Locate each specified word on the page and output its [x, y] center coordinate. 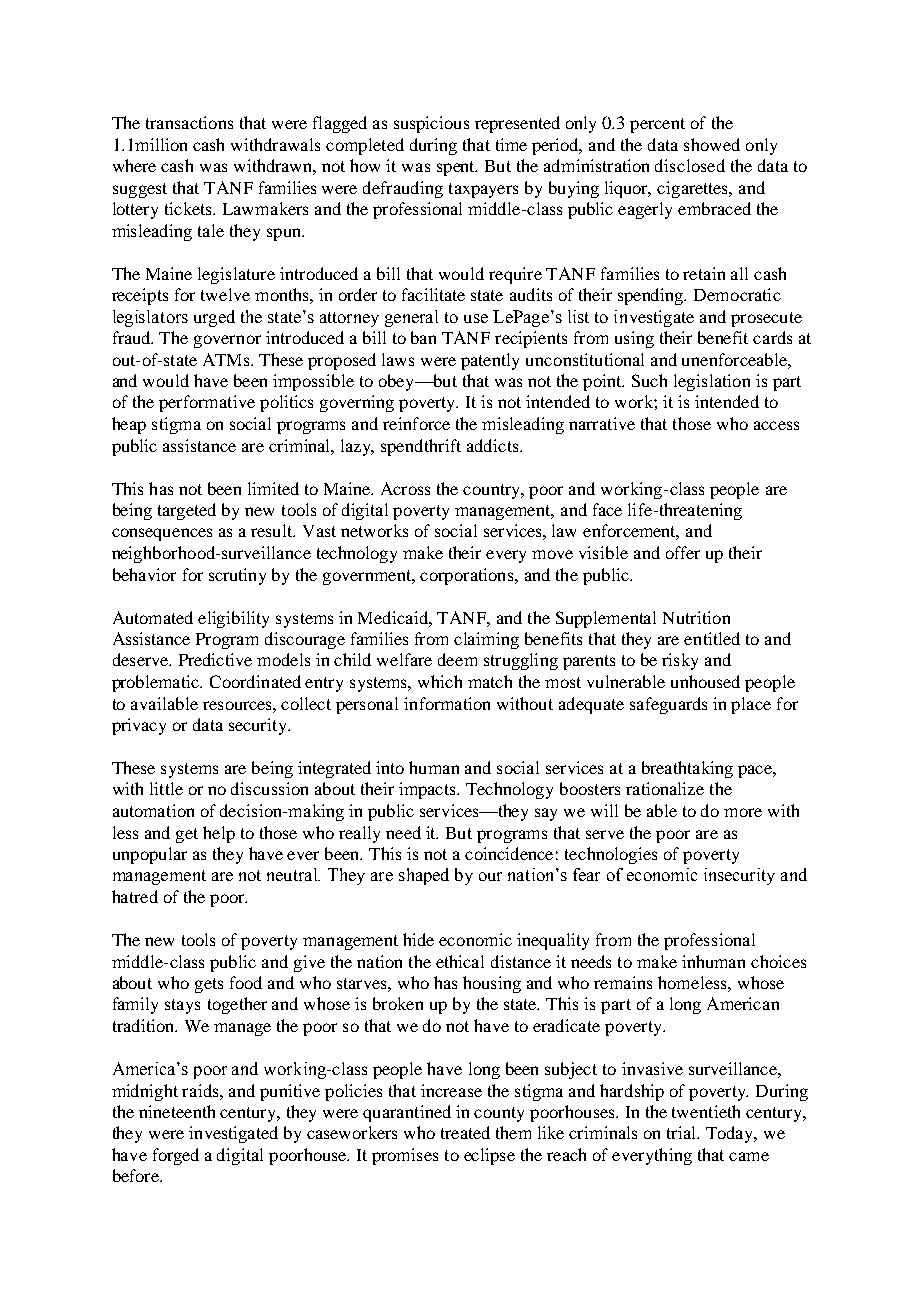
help [219, 834]
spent [457, 168]
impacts [428, 790]
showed [712, 144]
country [493, 491]
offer [683, 552]
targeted [187, 511]
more [743, 812]
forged [176, 1156]
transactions [189, 122]
